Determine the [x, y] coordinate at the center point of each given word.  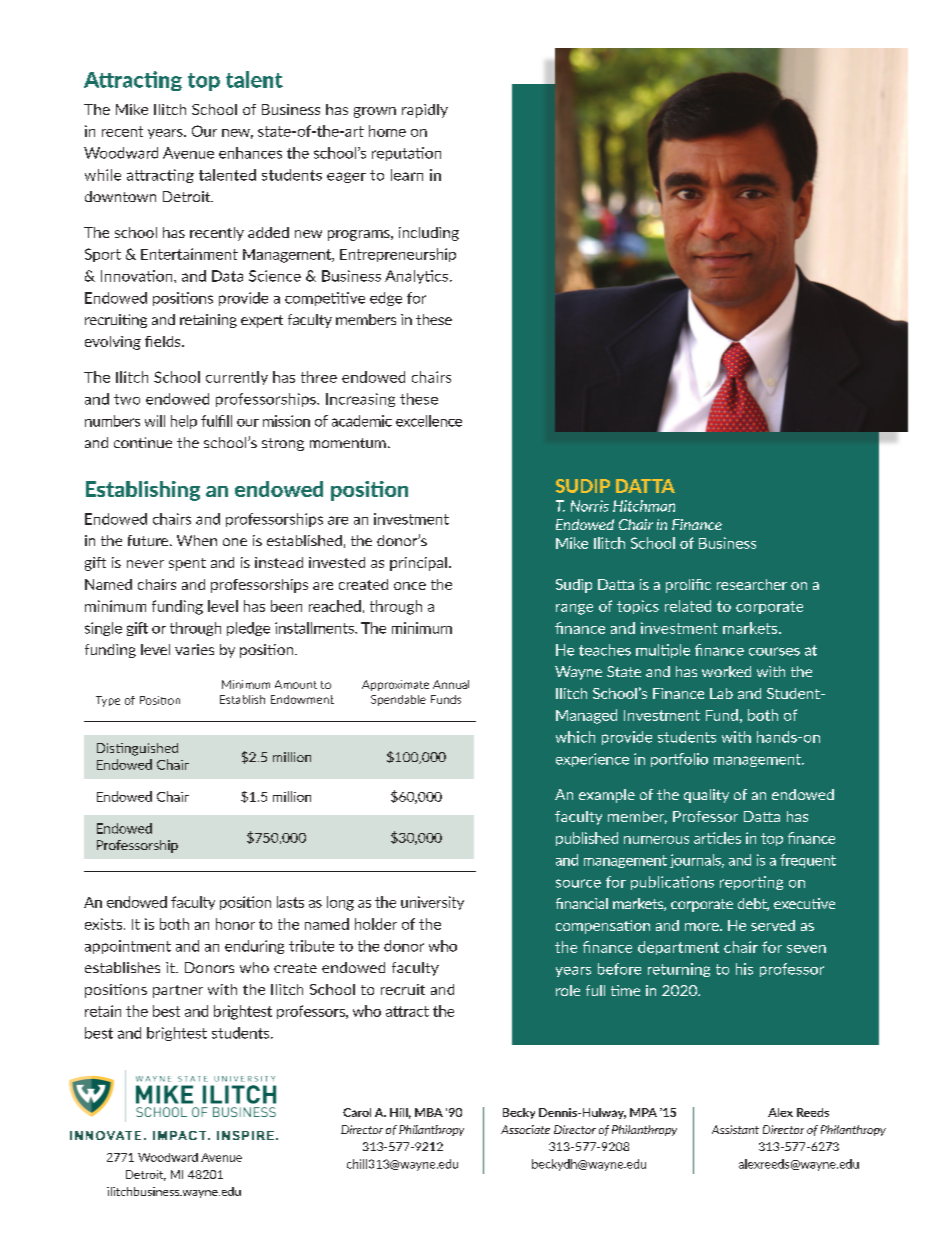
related [688, 606]
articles [717, 838]
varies [194, 649]
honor [235, 924]
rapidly [425, 111]
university [432, 903]
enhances [250, 153]
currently [237, 378]
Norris [590, 506]
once [410, 586]
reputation [406, 154]
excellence [429, 421]
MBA [429, 1112]
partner [178, 991]
